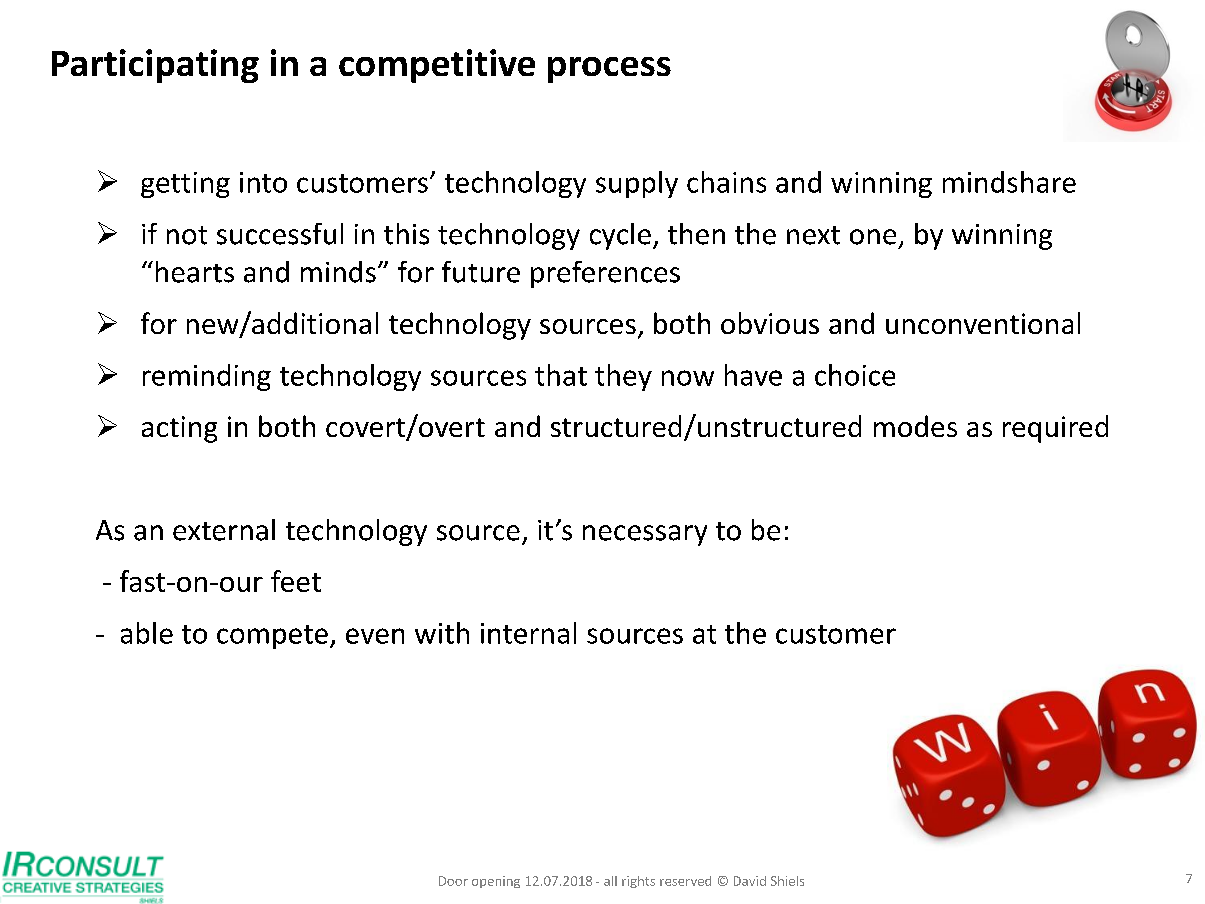  What do you see at coordinates (645, 535) in the document?
I see `necessary` at bounding box center [645, 535].
